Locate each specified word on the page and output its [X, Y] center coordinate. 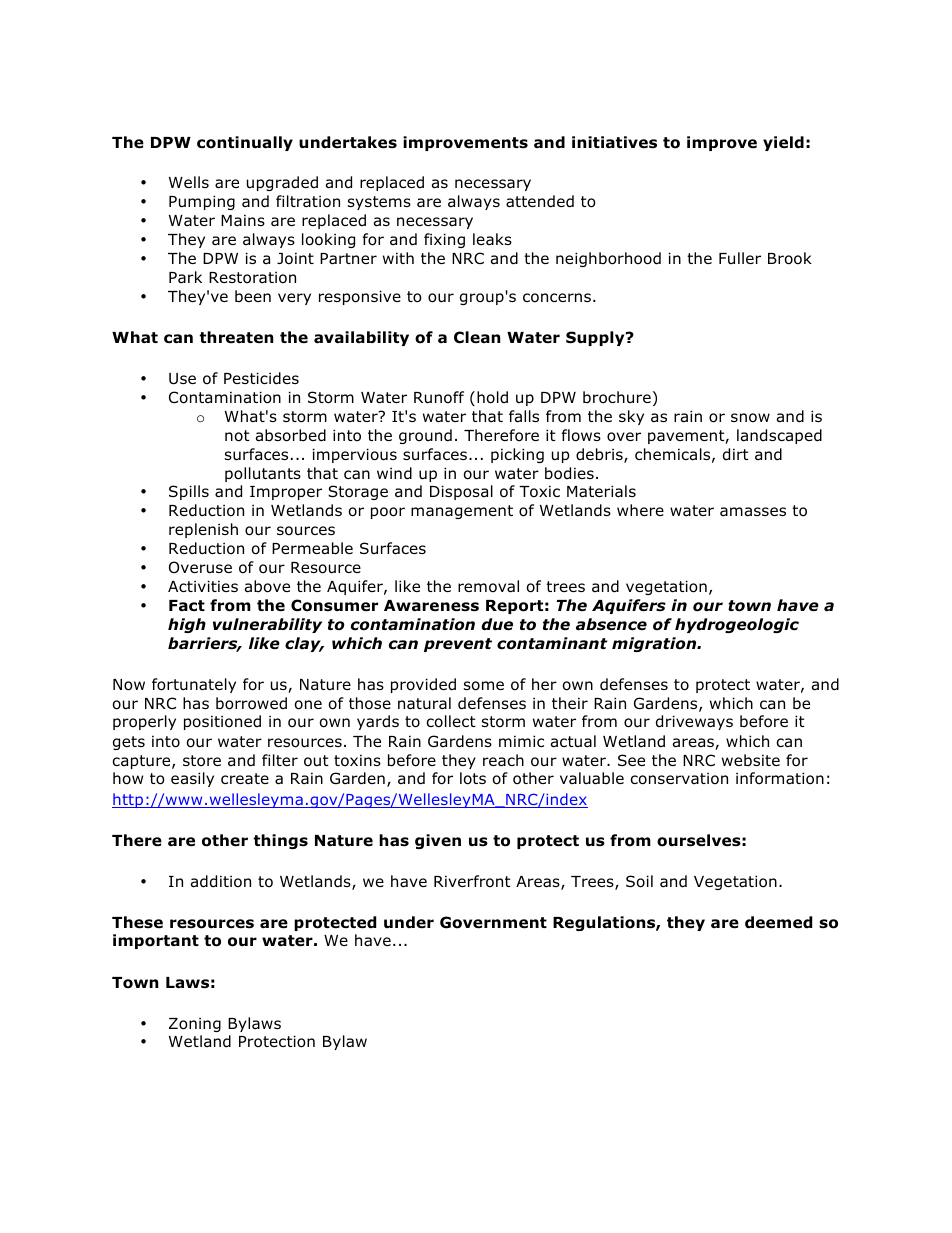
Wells [189, 182]
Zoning [195, 1024]
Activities [203, 586]
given [438, 841]
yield [783, 143]
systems [379, 203]
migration [655, 644]
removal [488, 586]
